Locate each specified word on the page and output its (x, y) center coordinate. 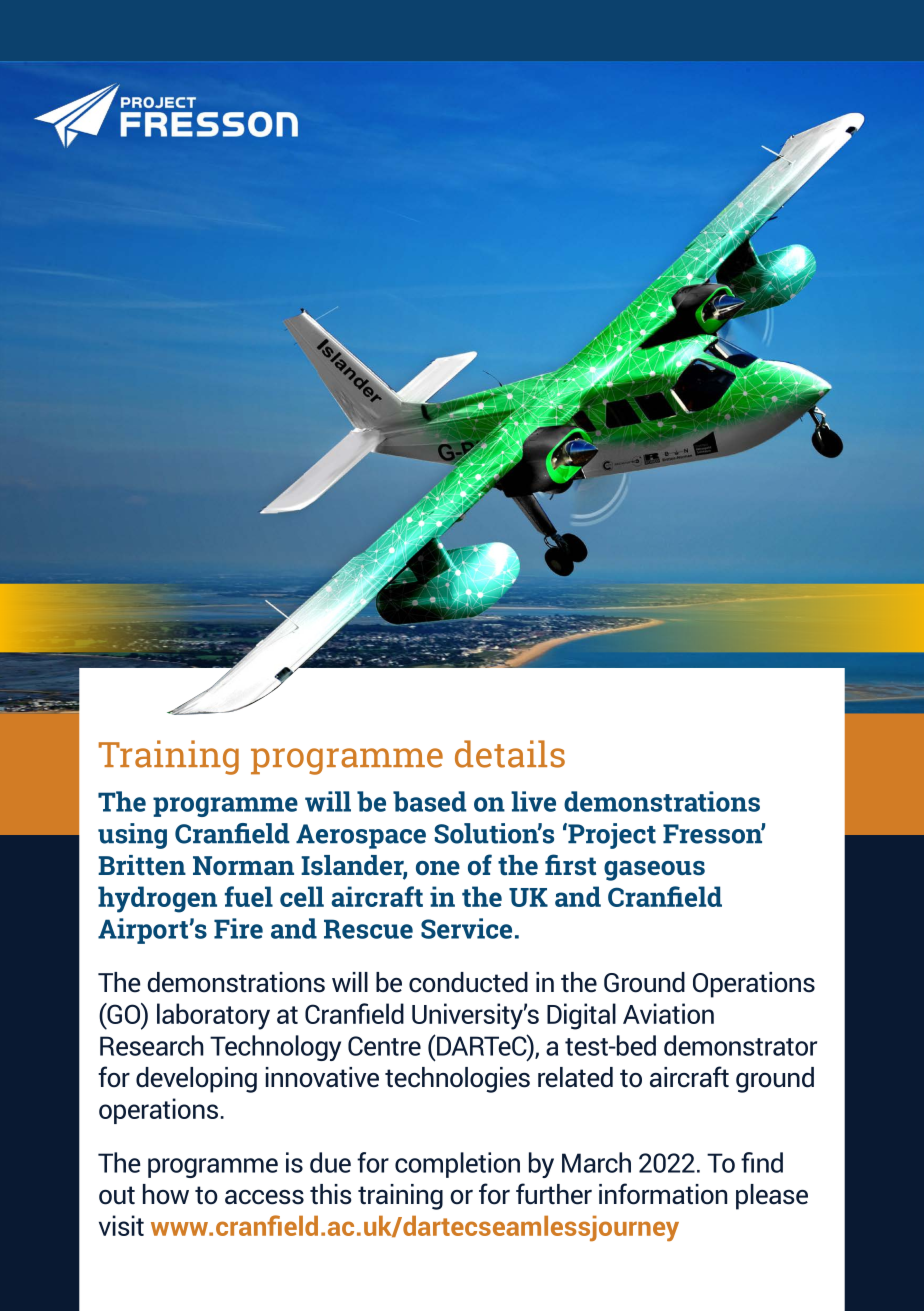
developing (196, 1080)
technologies (457, 1080)
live (533, 801)
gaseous (654, 871)
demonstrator (740, 1045)
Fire (238, 928)
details (510, 754)
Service (466, 928)
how (166, 1194)
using (132, 836)
